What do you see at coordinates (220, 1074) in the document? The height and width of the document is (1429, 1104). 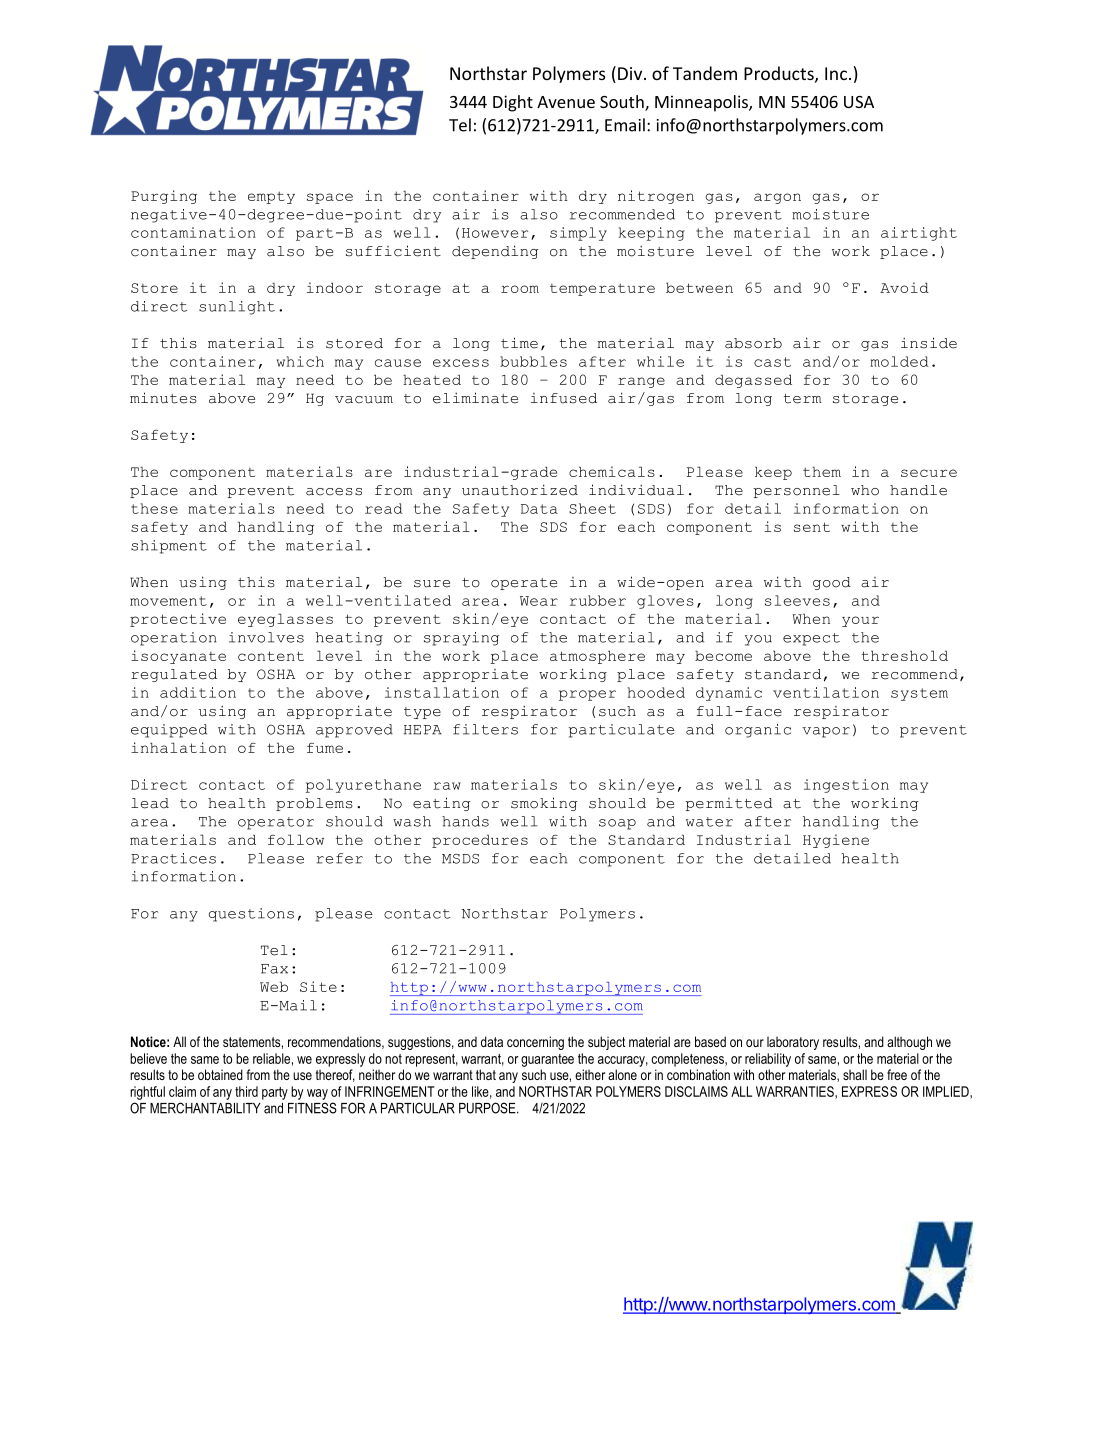 I see `obtained` at bounding box center [220, 1074].
